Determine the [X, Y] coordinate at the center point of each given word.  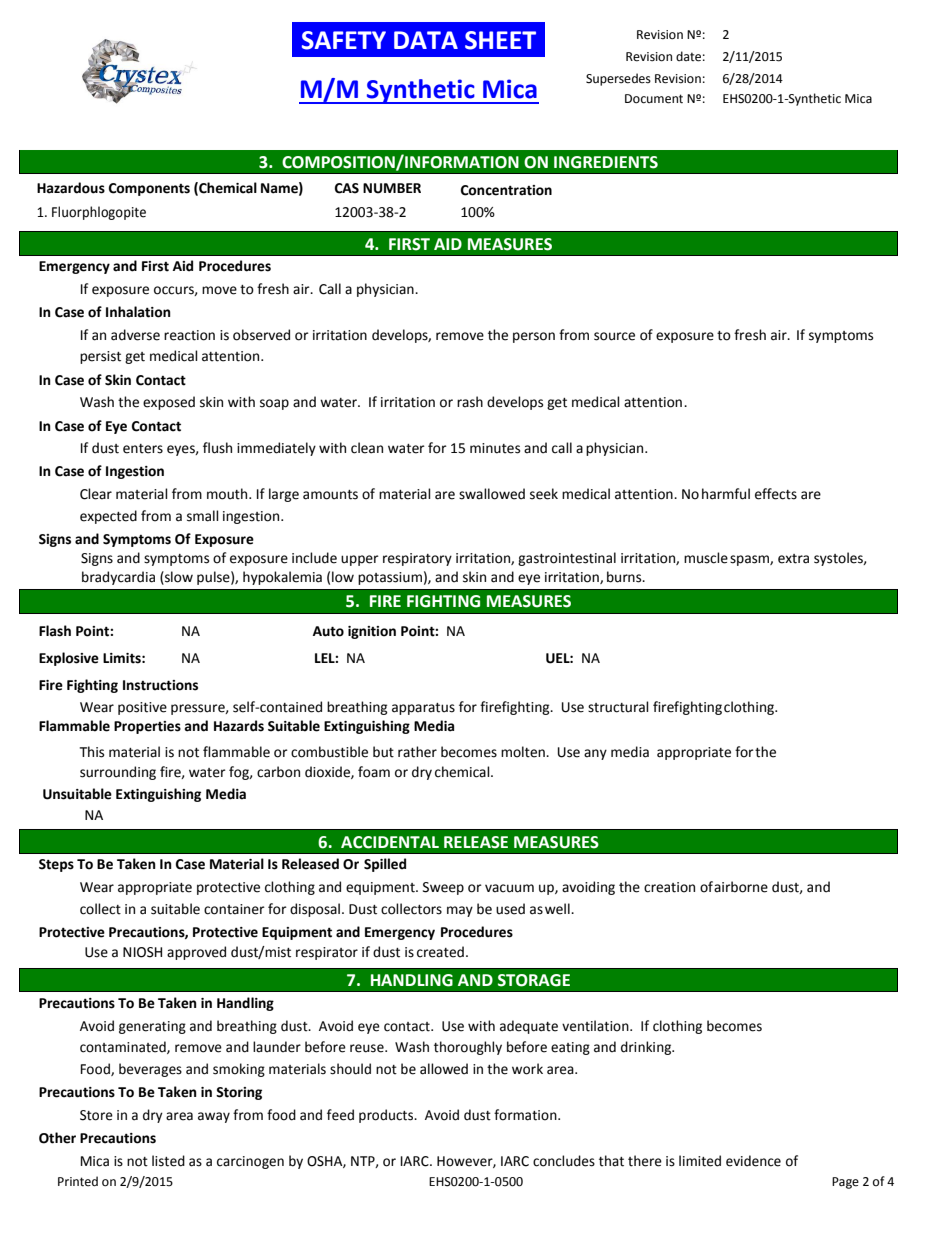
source [614, 336]
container [234, 909]
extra [793, 559]
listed [168, 1161]
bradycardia [118, 578]
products [387, 1116]
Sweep [443, 888]
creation [669, 887]
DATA [426, 40]
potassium [390, 578]
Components [149, 189]
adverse [135, 335]
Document [654, 99]
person [534, 337]
